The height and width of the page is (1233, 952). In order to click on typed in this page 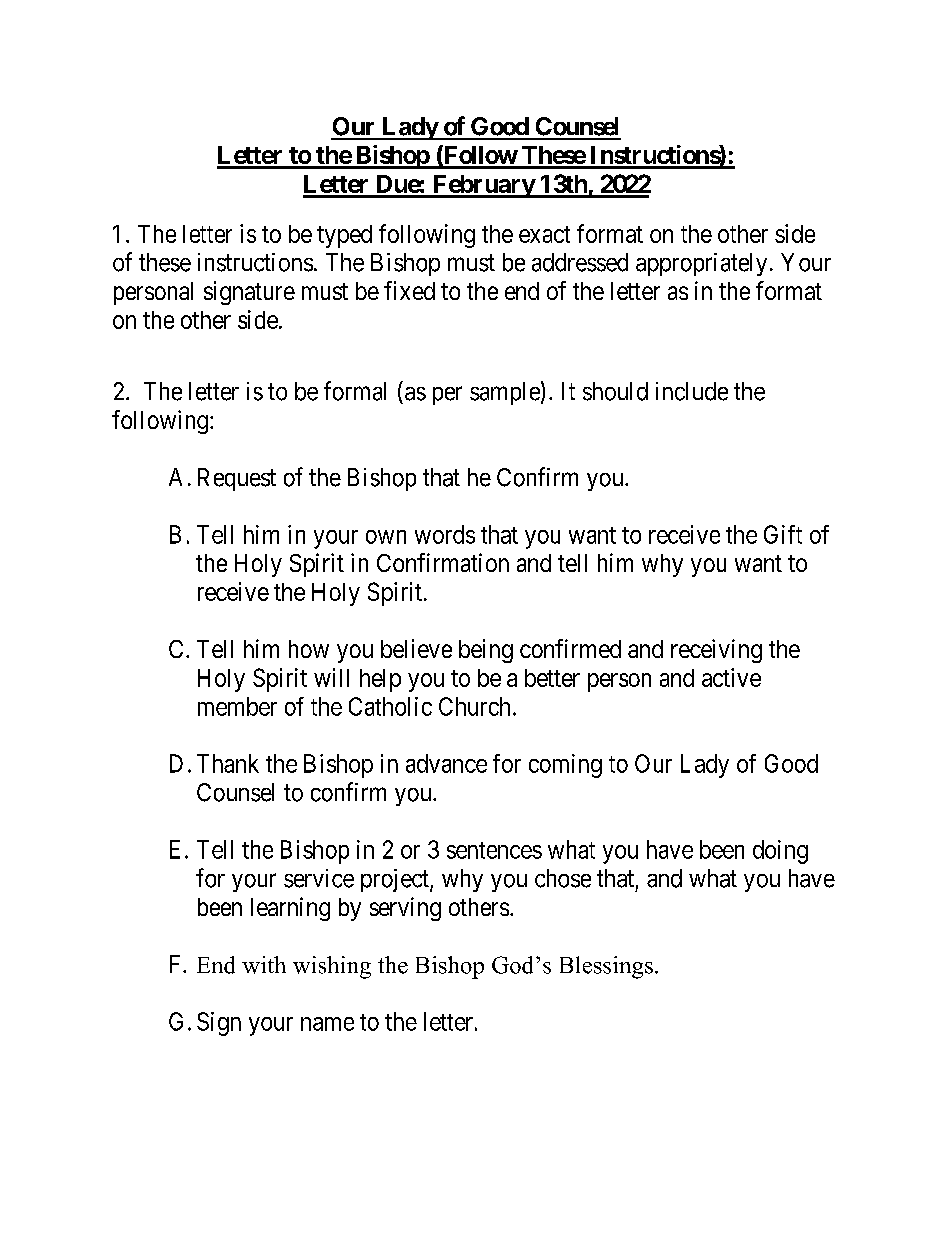, I will do `click(344, 236)`.
